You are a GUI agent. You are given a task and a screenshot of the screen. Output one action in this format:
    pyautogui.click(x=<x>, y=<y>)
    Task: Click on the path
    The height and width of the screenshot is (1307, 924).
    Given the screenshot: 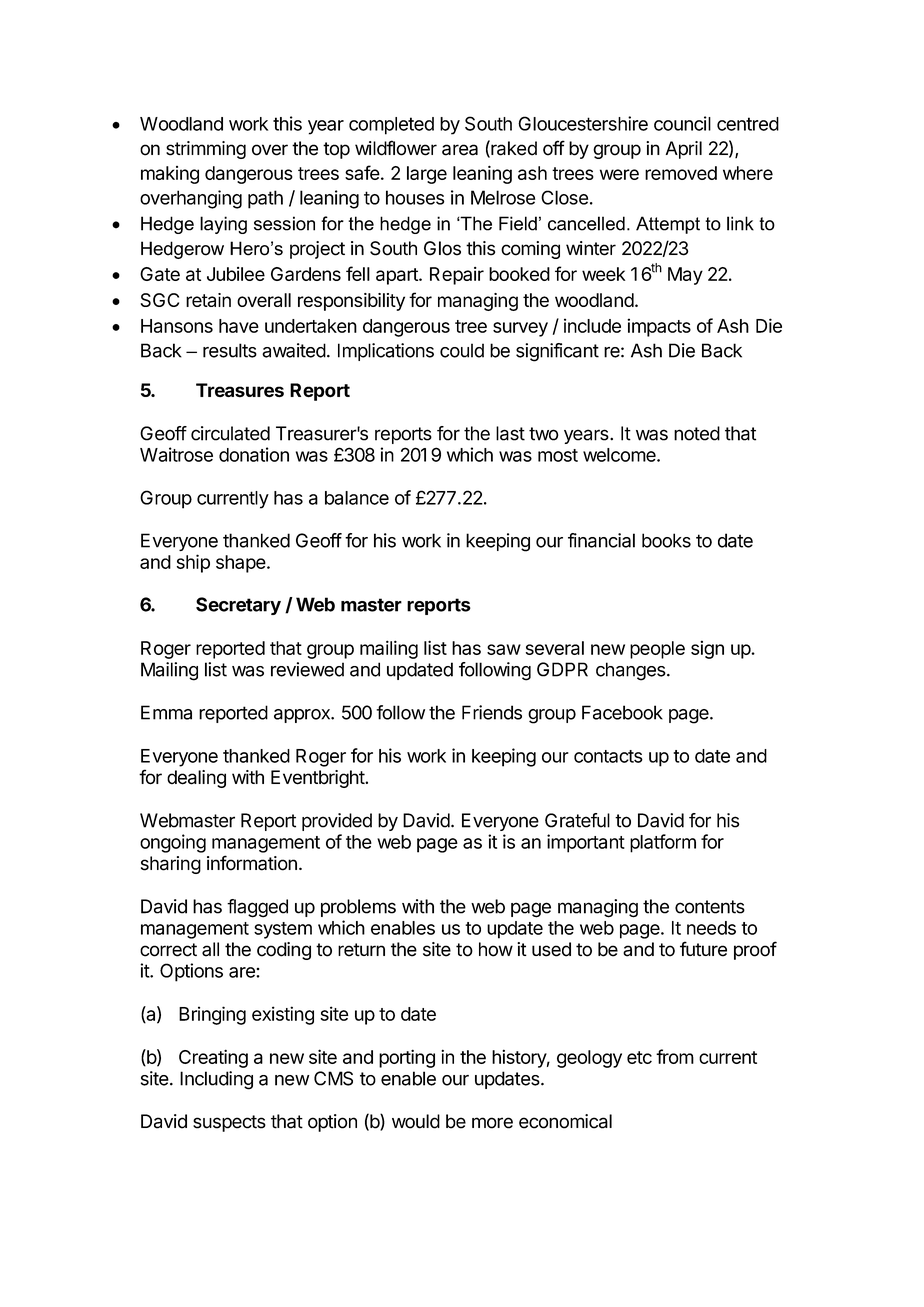 What is the action you would take?
    pyautogui.click(x=265, y=199)
